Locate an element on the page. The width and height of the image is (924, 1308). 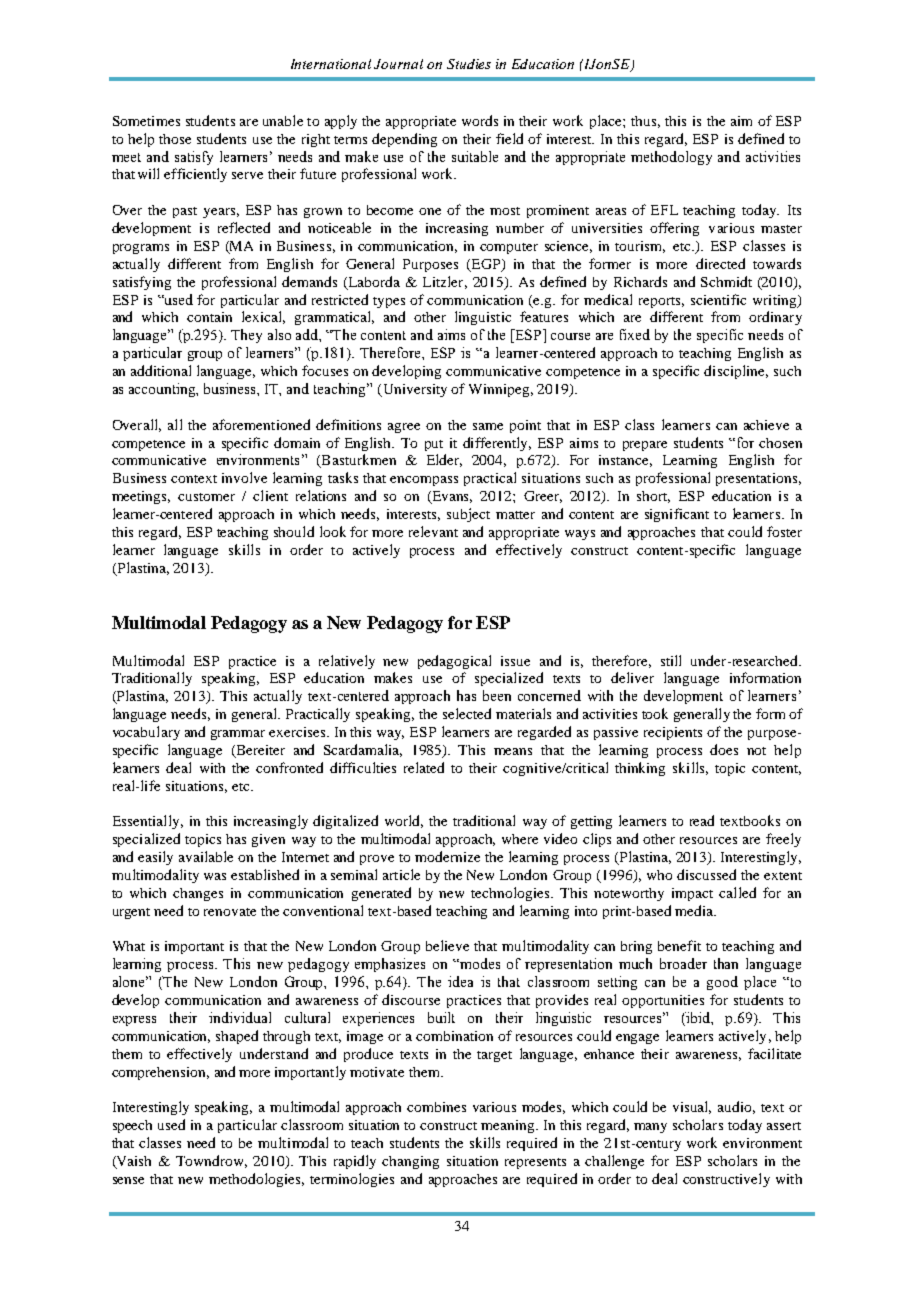
They is located at coordinates (246, 336).
